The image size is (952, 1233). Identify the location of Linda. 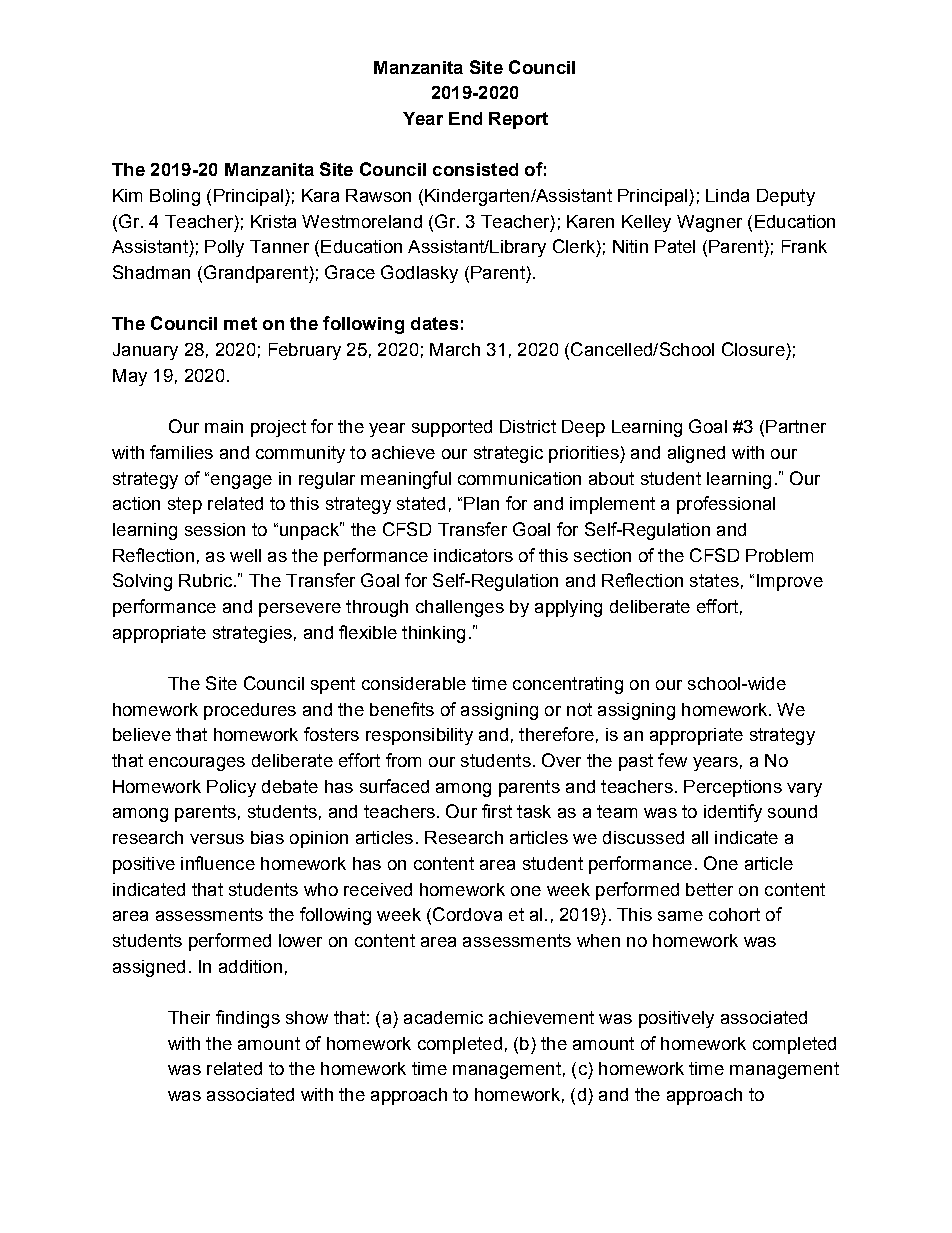
(727, 195).
